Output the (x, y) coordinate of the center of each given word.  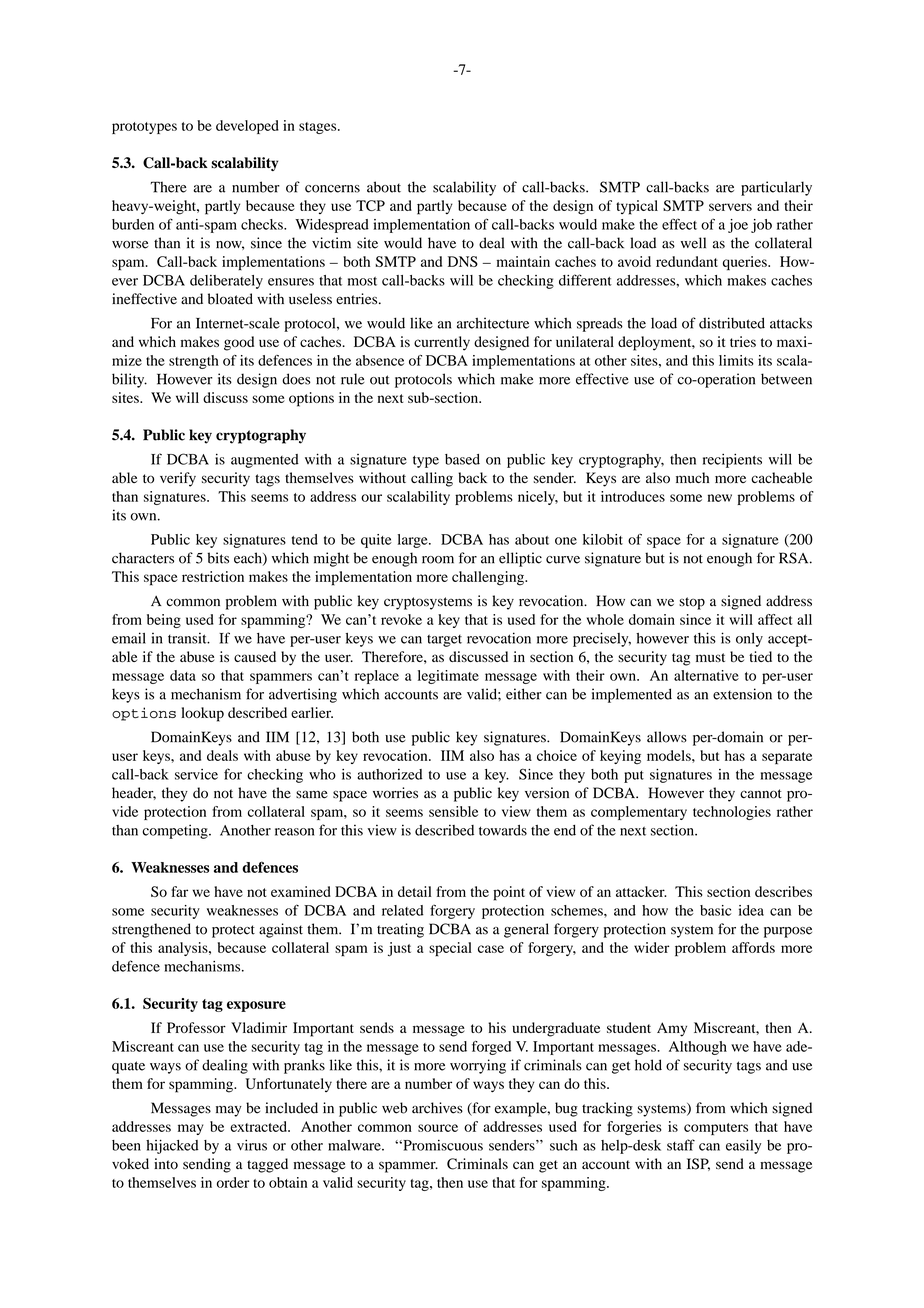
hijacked (172, 1146)
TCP (370, 205)
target (444, 640)
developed (247, 127)
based (462, 459)
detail (415, 891)
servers (730, 207)
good (239, 343)
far (179, 891)
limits (736, 360)
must (710, 657)
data (183, 675)
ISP (698, 1164)
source (438, 1128)
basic (715, 910)
